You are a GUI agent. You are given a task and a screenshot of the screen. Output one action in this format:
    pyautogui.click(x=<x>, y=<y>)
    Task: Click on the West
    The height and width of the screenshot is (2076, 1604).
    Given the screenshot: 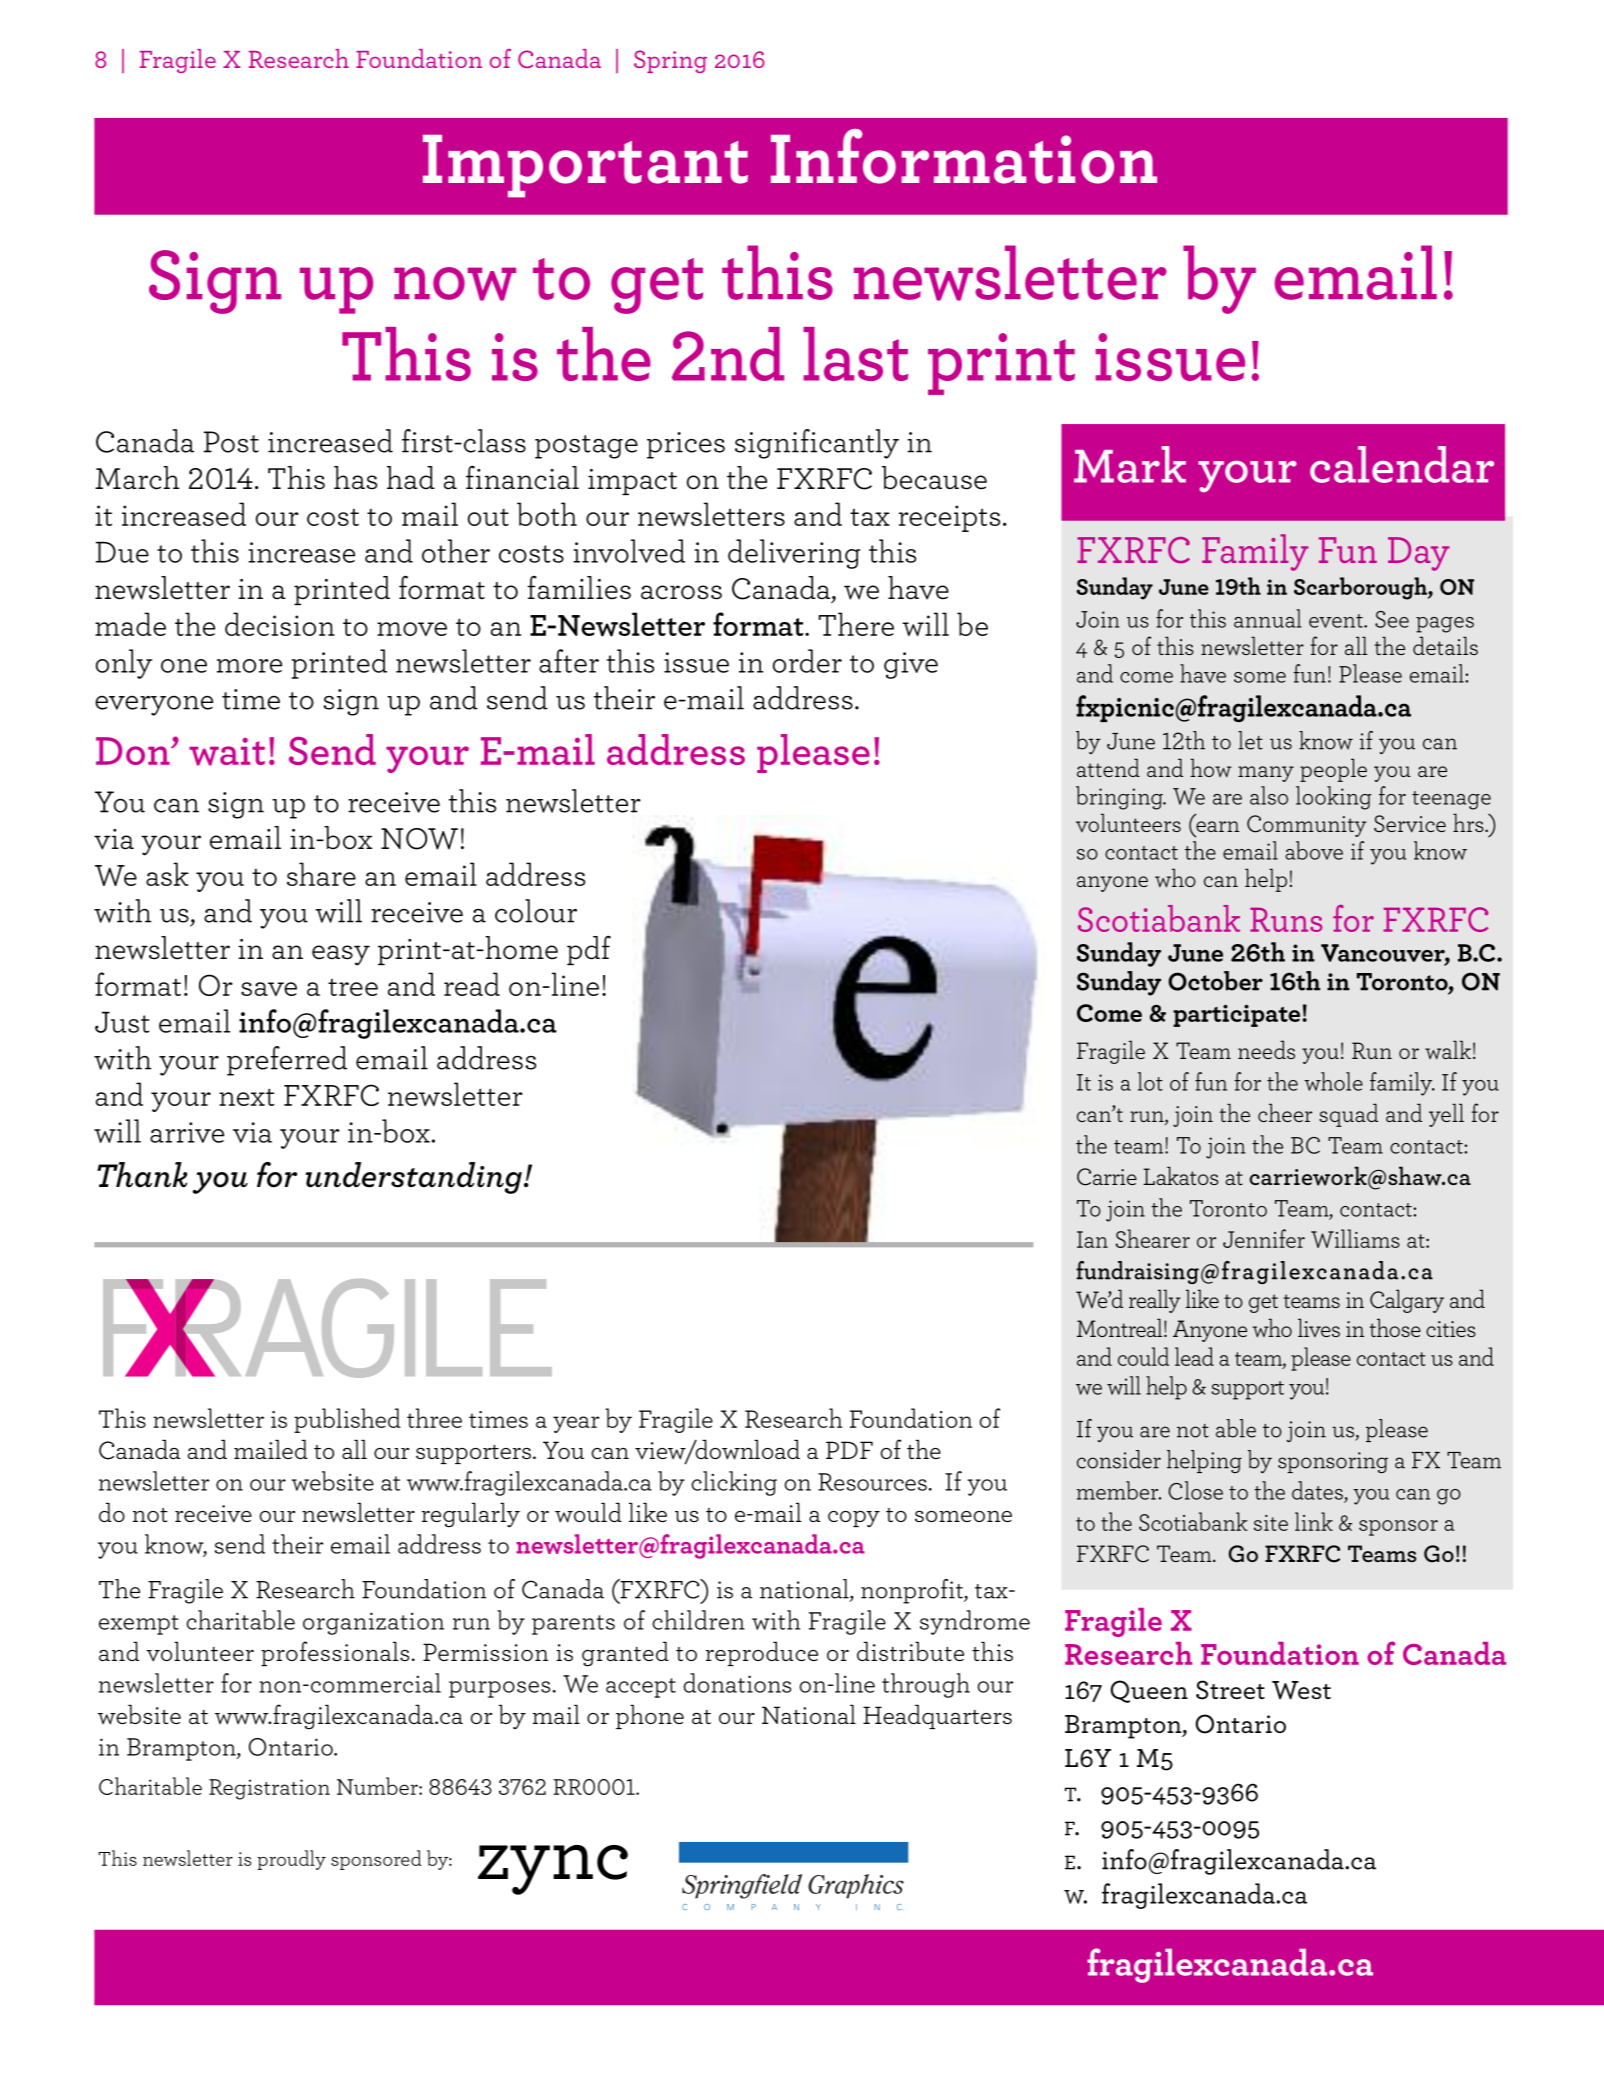 What is the action you would take?
    pyautogui.click(x=1301, y=1690)
